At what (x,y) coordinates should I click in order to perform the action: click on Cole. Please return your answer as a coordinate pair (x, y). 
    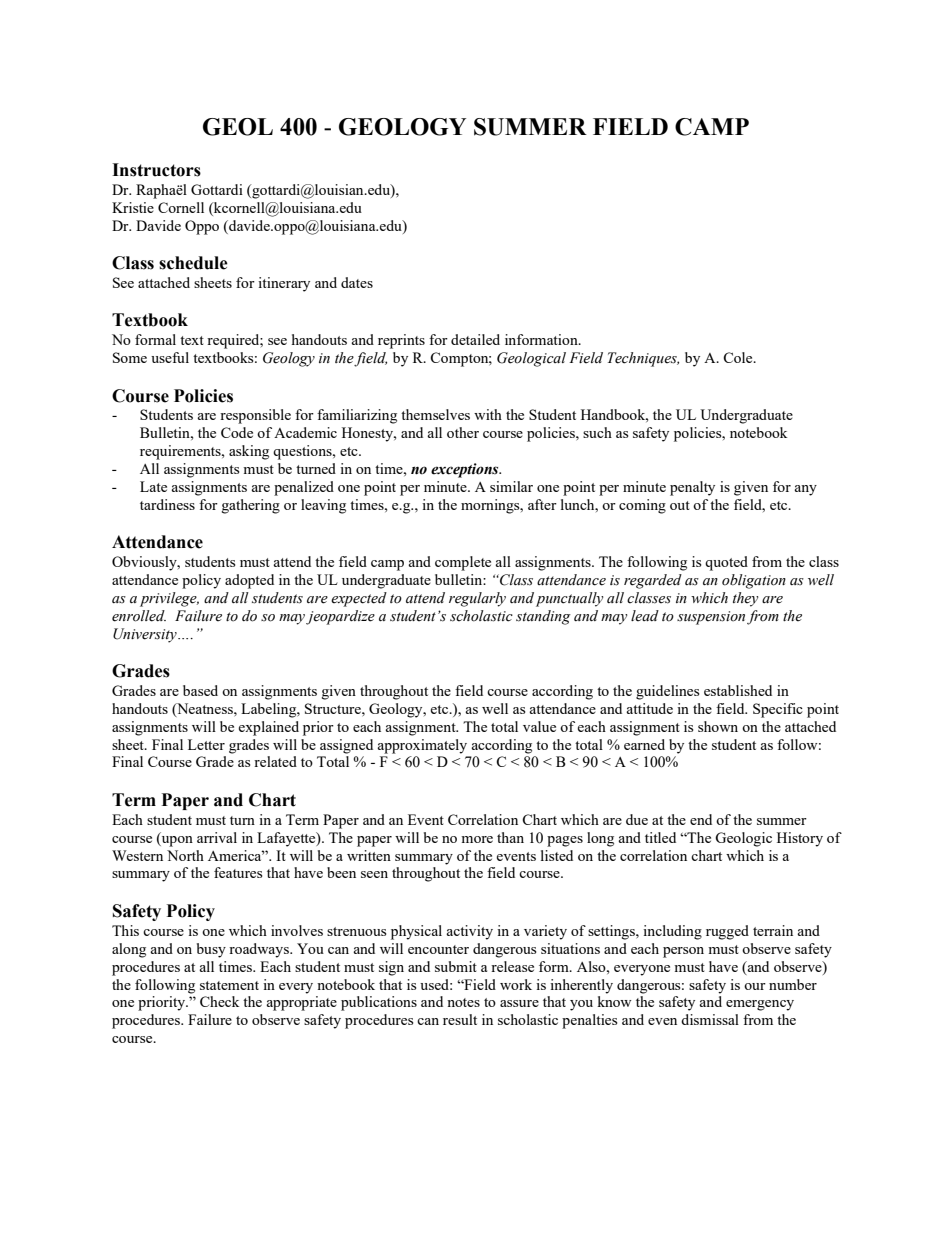
    Looking at the image, I should click on (739, 357).
